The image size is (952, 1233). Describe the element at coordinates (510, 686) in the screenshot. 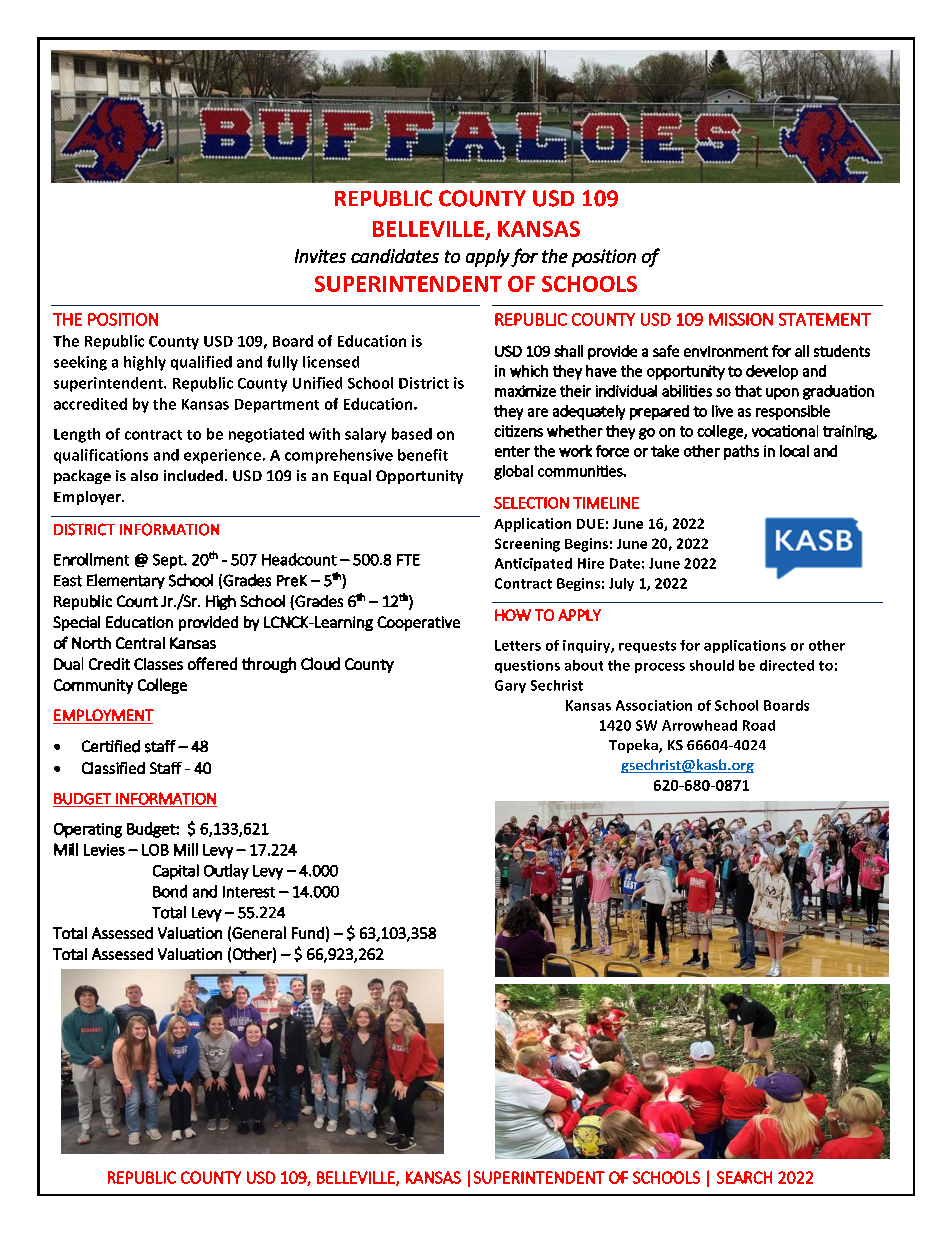

I see `Gary` at that location.
